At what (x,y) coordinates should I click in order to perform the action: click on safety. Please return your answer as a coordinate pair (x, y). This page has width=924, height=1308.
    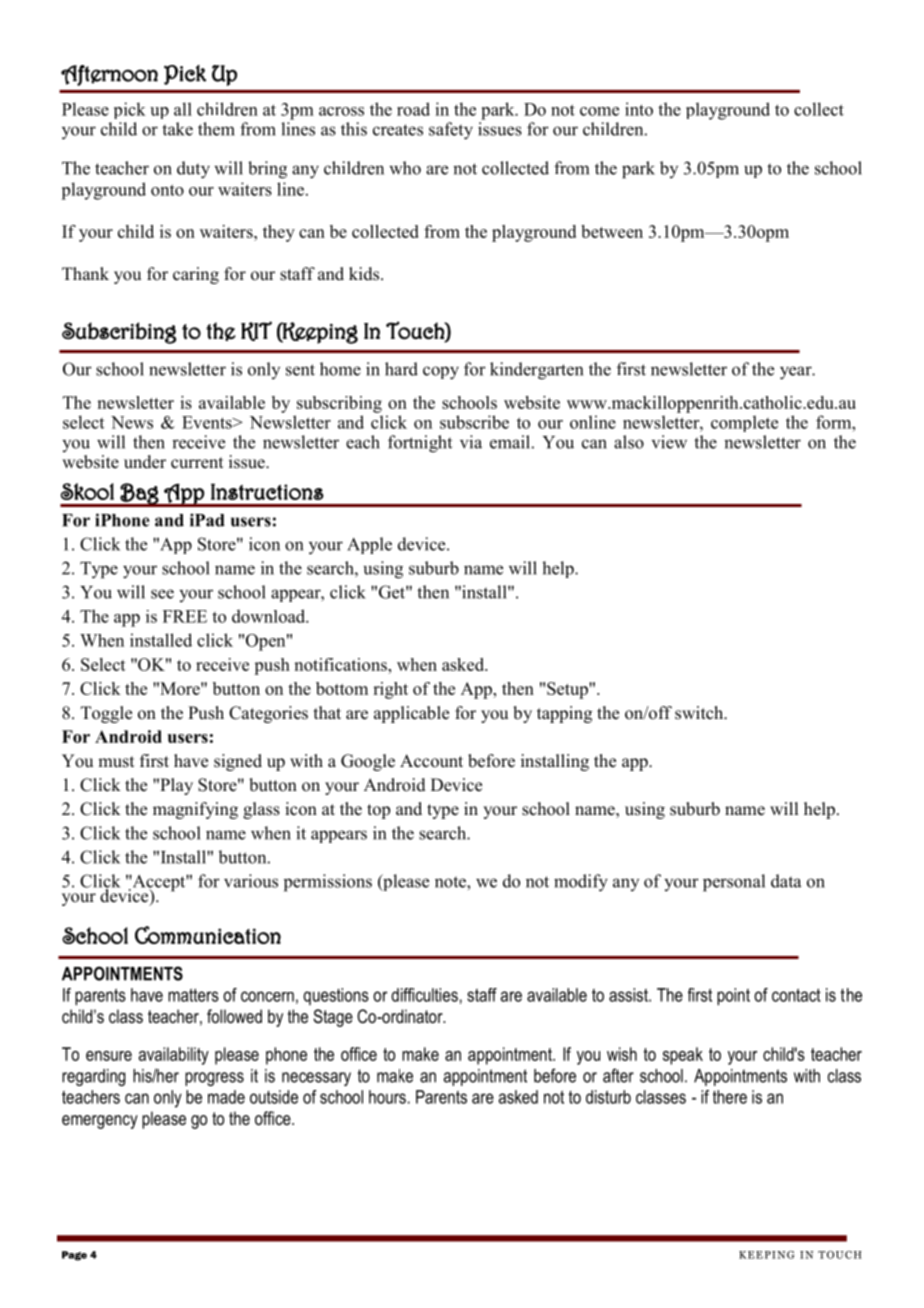
    Looking at the image, I should click on (451, 131).
